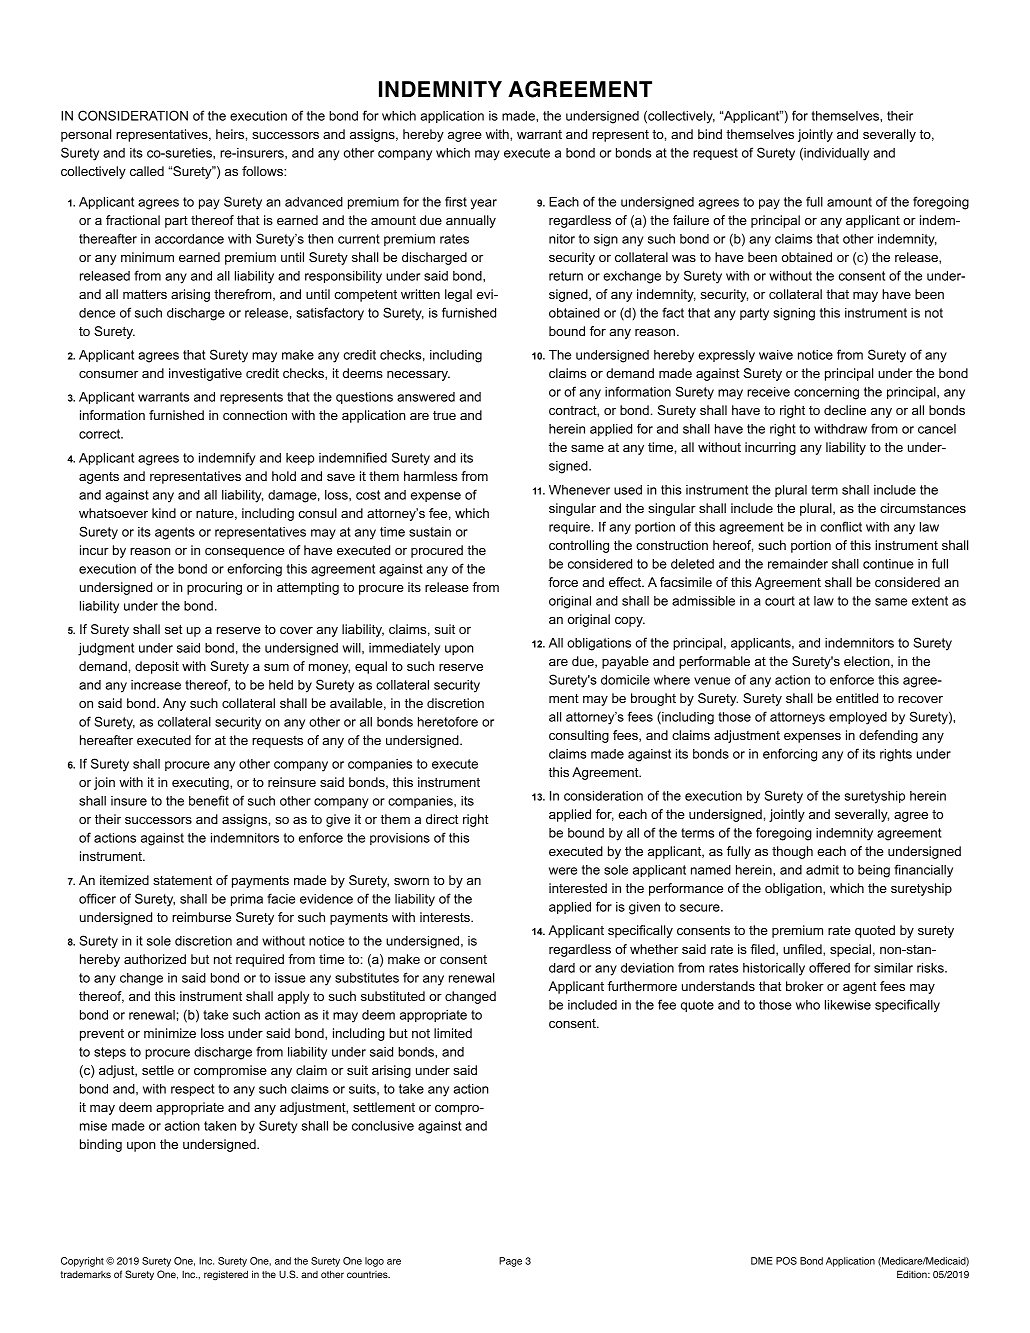 The image size is (1030, 1333). What do you see at coordinates (579, 546) in the page?
I see `controlling` at bounding box center [579, 546].
